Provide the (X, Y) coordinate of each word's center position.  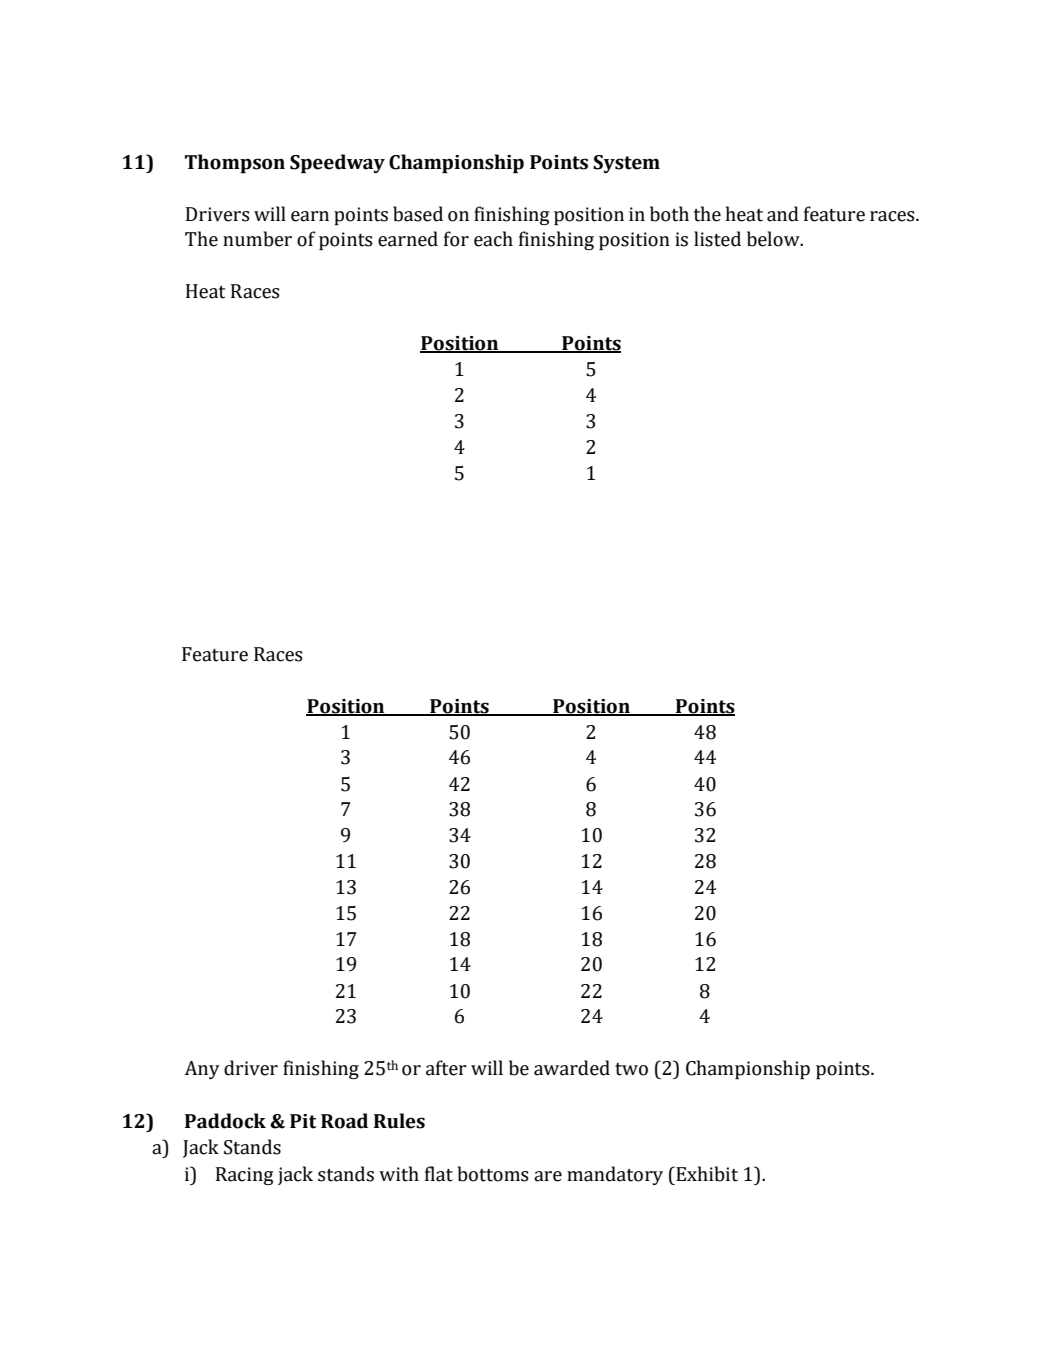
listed (717, 239)
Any (202, 1070)
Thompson (235, 163)
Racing (245, 1176)
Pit (303, 1121)
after (446, 1068)
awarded (572, 1068)
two (631, 1069)
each (493, 239)
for (456, 239)
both (669, 214)
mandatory (615, 1175)
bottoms (493, 1174)
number (257, 239)
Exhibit (706, 1174)
